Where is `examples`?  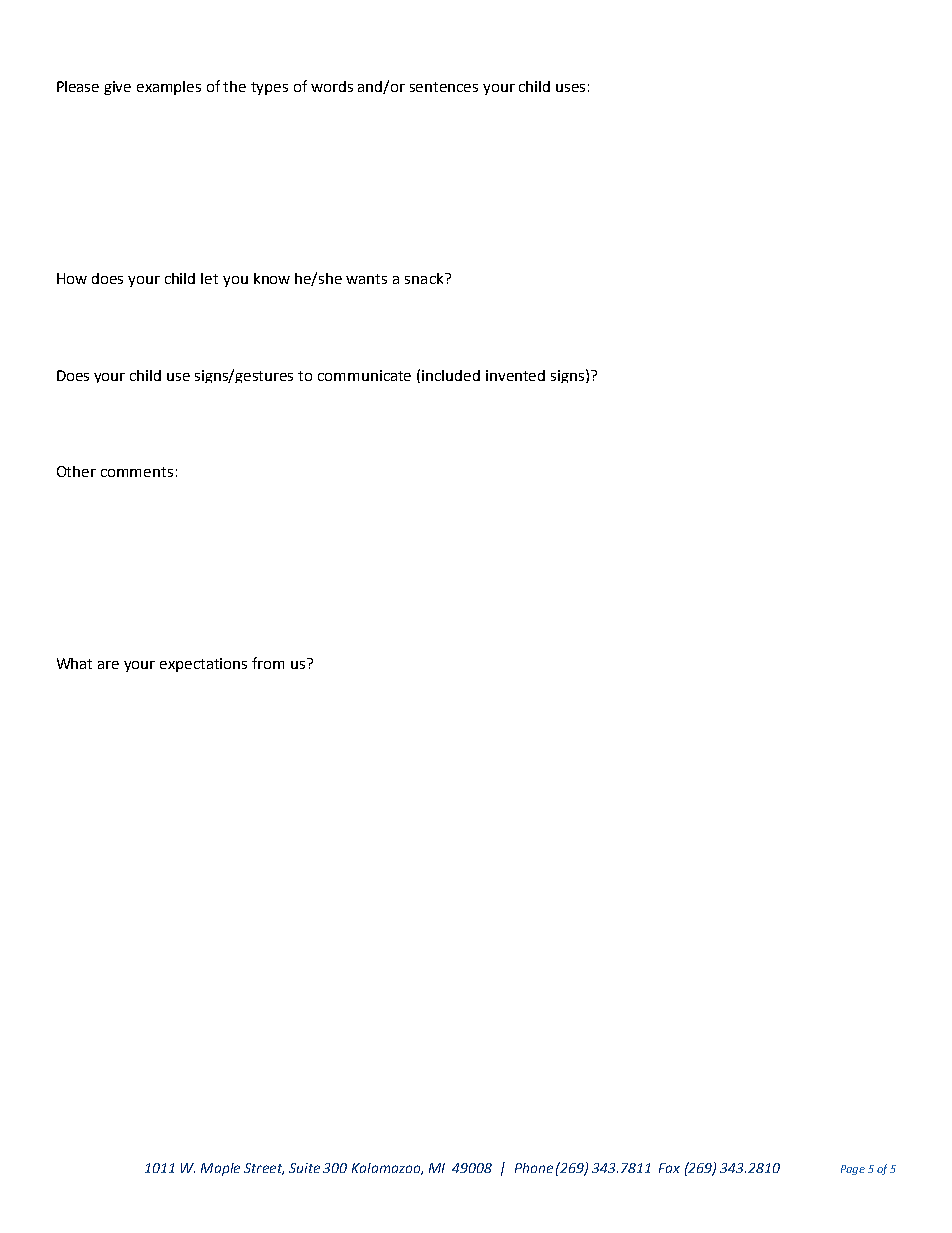 examples is located at coordinates (169, 88).
